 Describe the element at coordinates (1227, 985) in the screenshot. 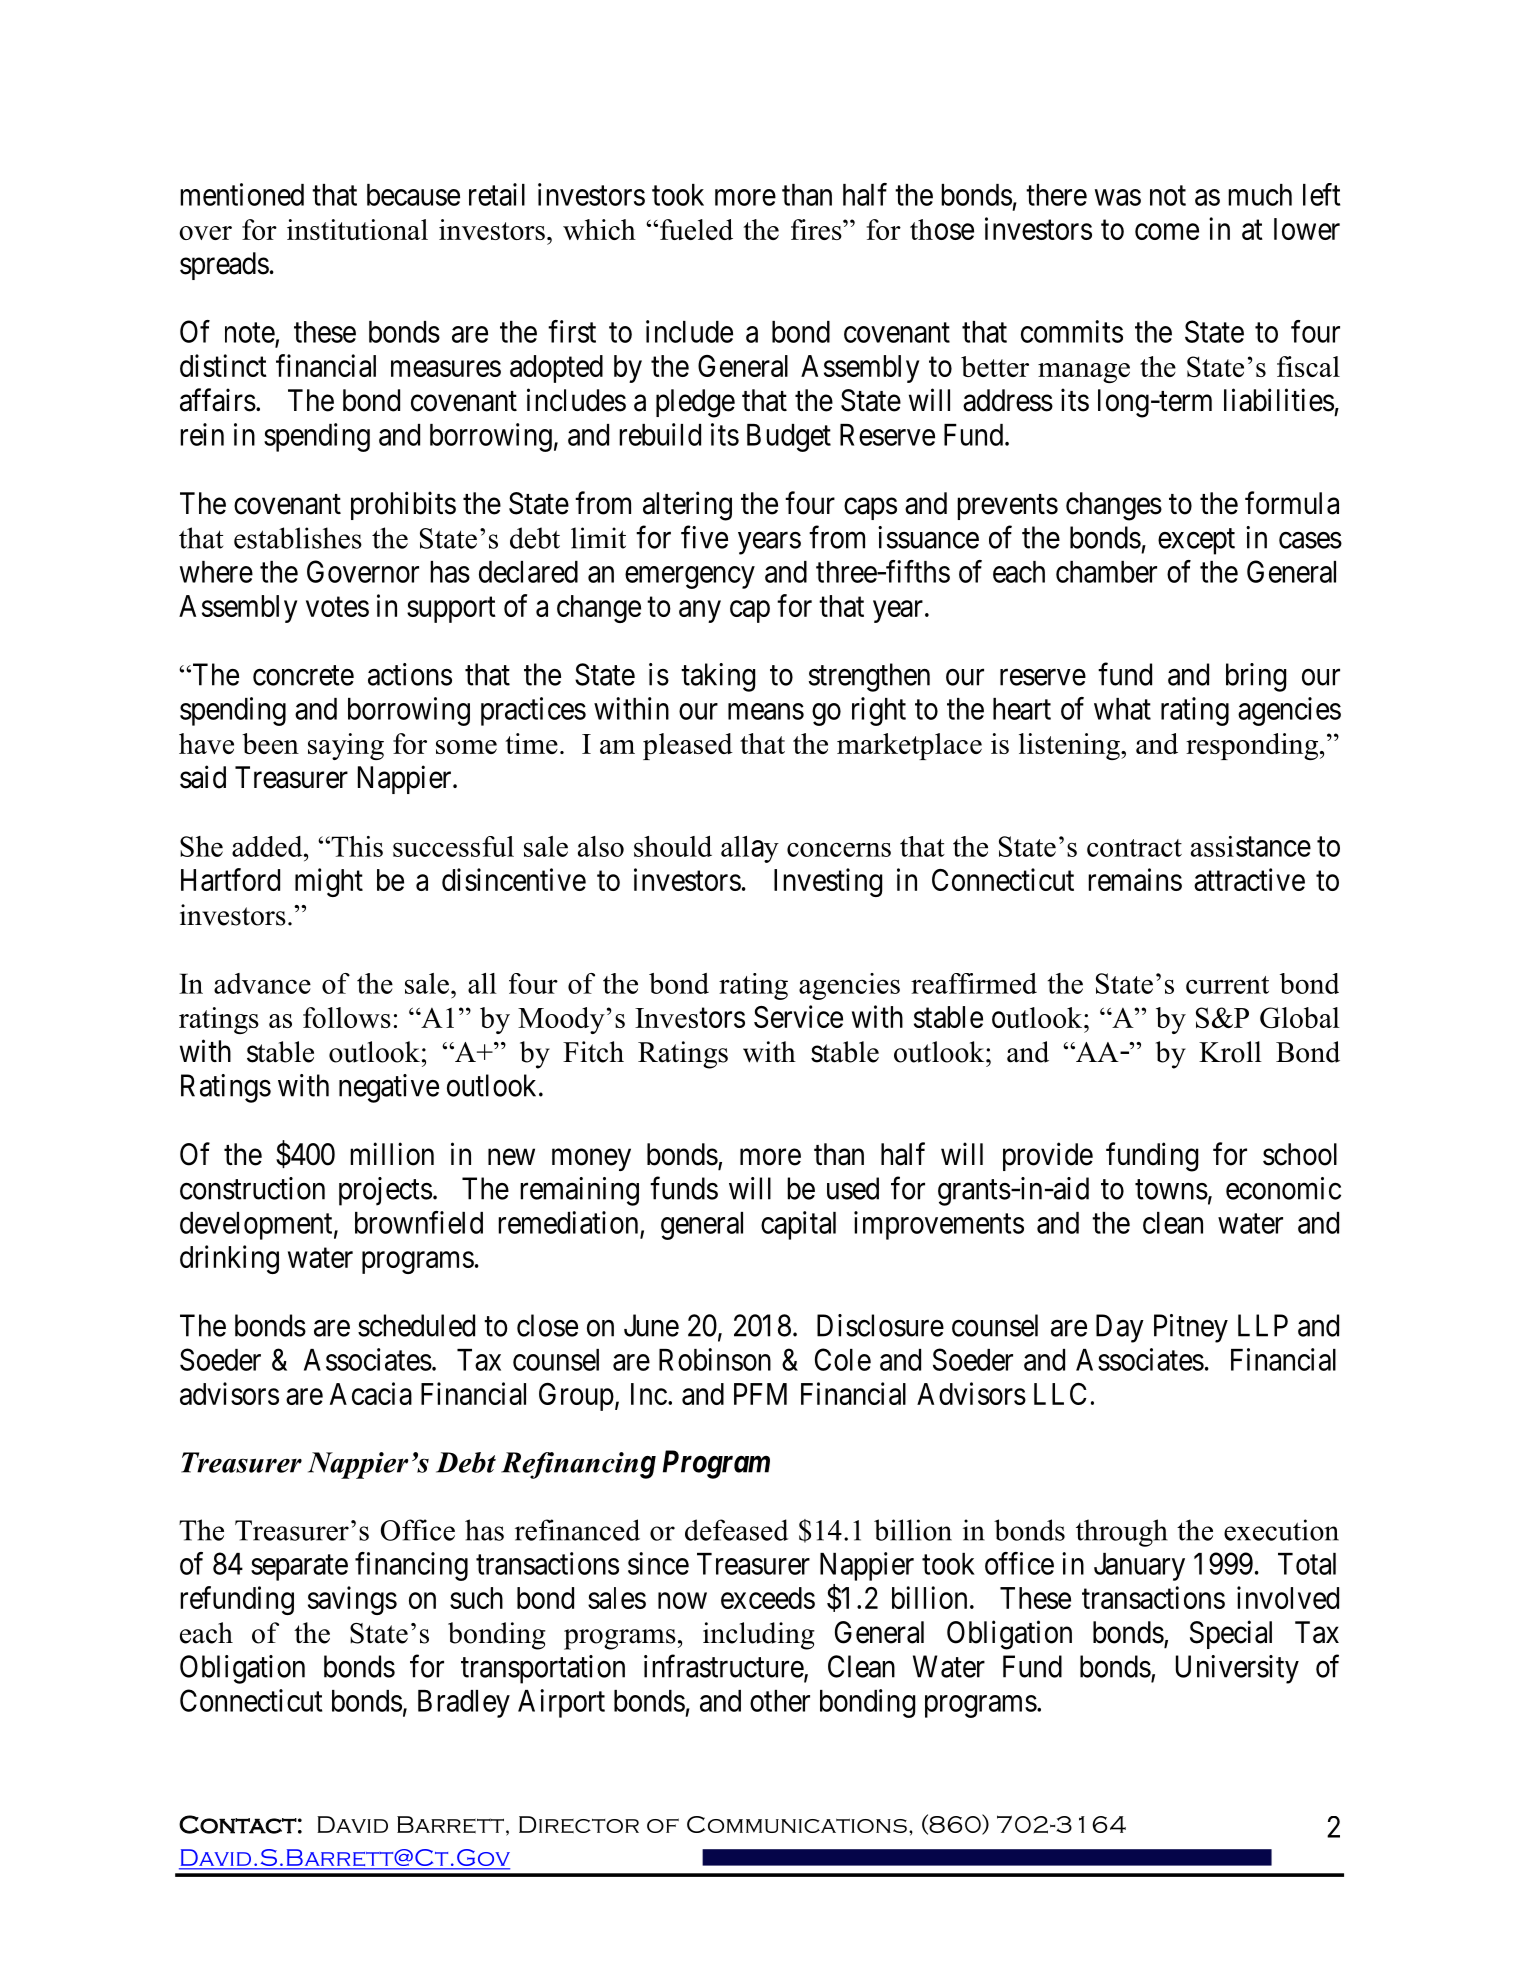

I see `current` at that location.
